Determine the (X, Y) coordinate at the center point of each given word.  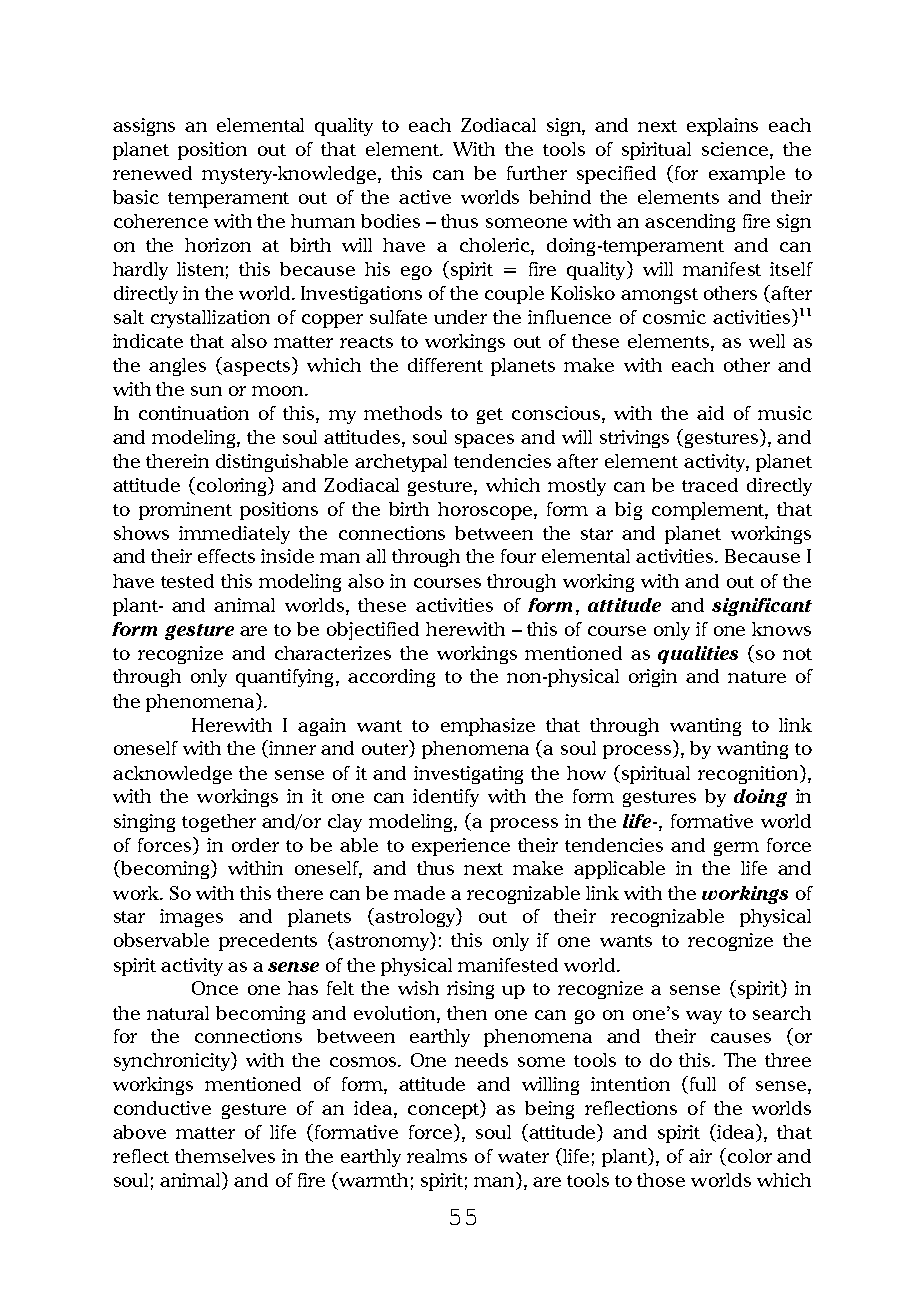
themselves (225, 1156)
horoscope (486, 511)
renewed (152, 173)
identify (446, 798)
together (219, 823)
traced (710, 485)
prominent (185, 511)
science (736, 150)
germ (736, 849)
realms (437, 1156)
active (425, 197)
